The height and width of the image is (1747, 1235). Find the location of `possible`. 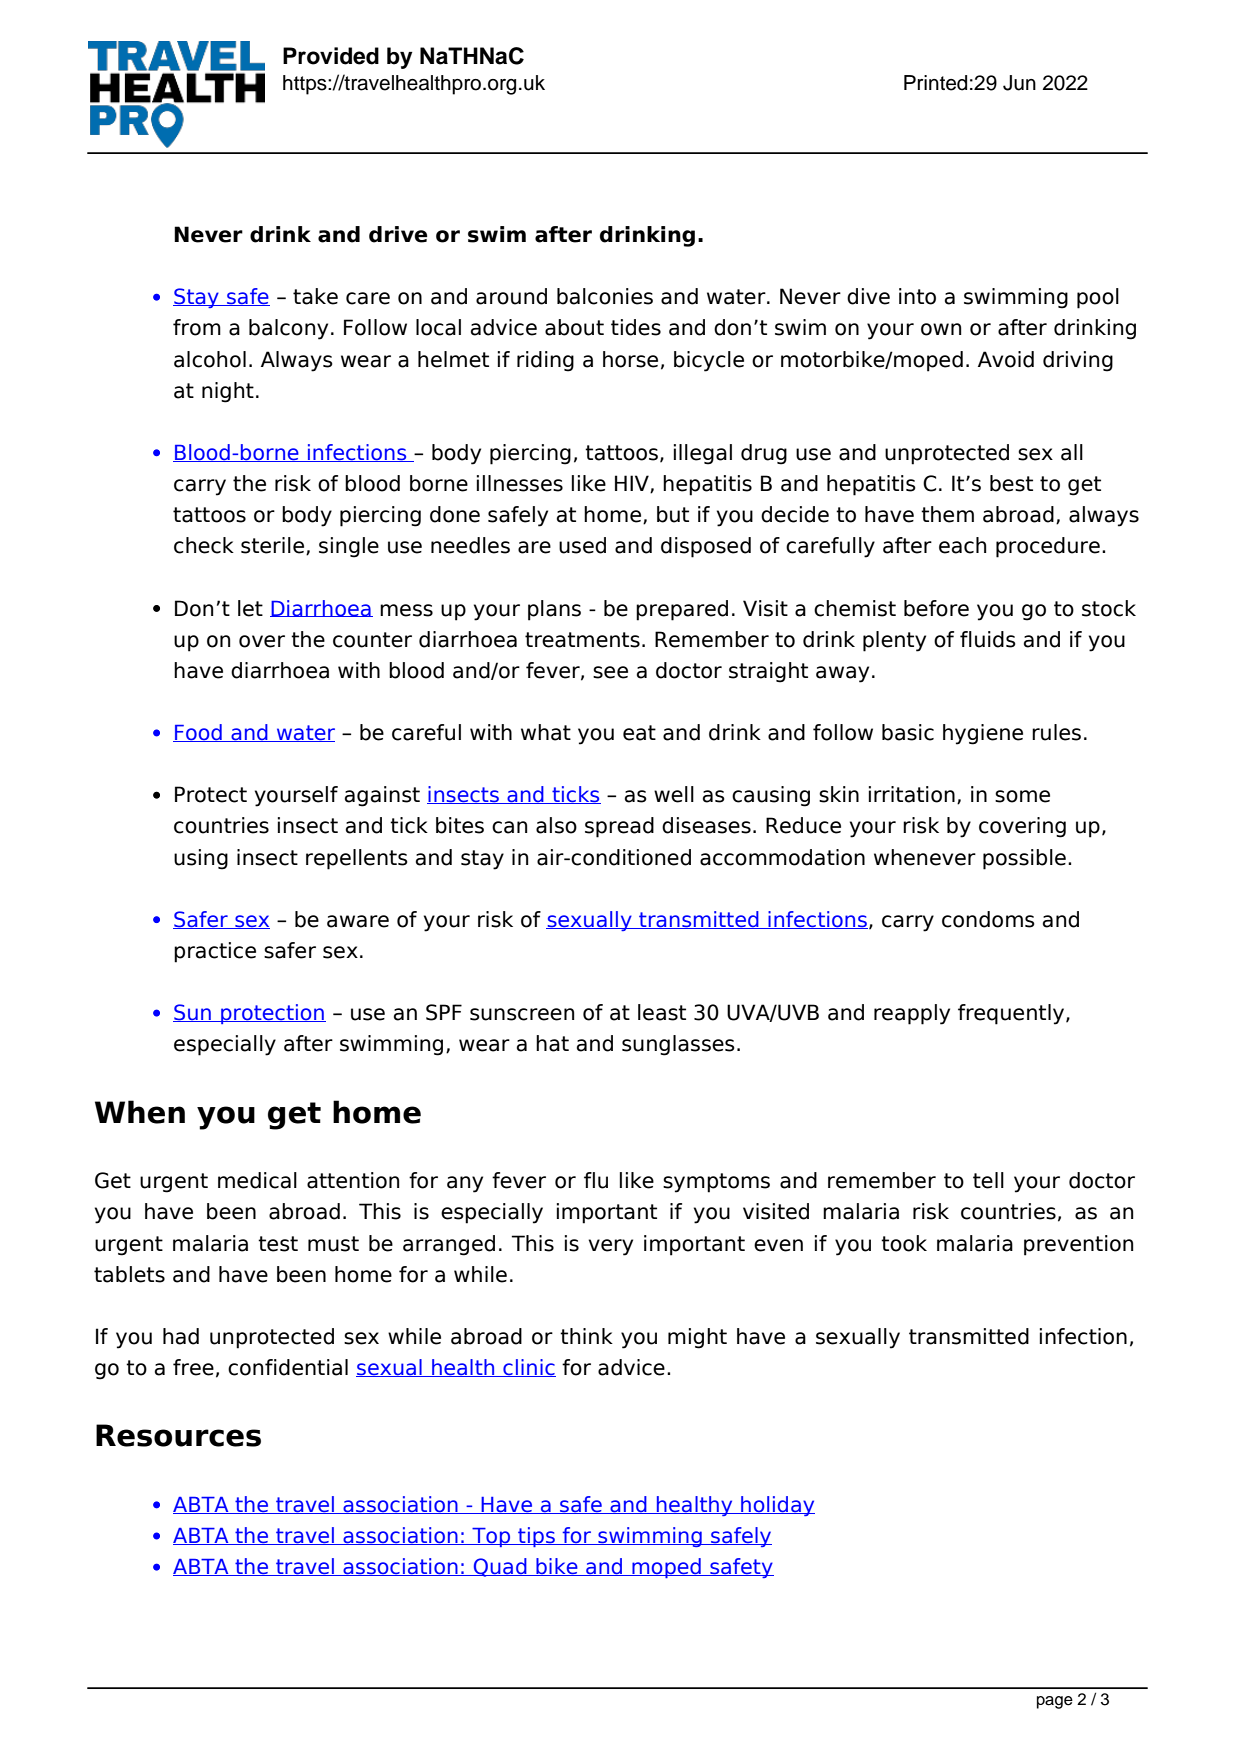

possible is located at coordinates (1024, 859).
